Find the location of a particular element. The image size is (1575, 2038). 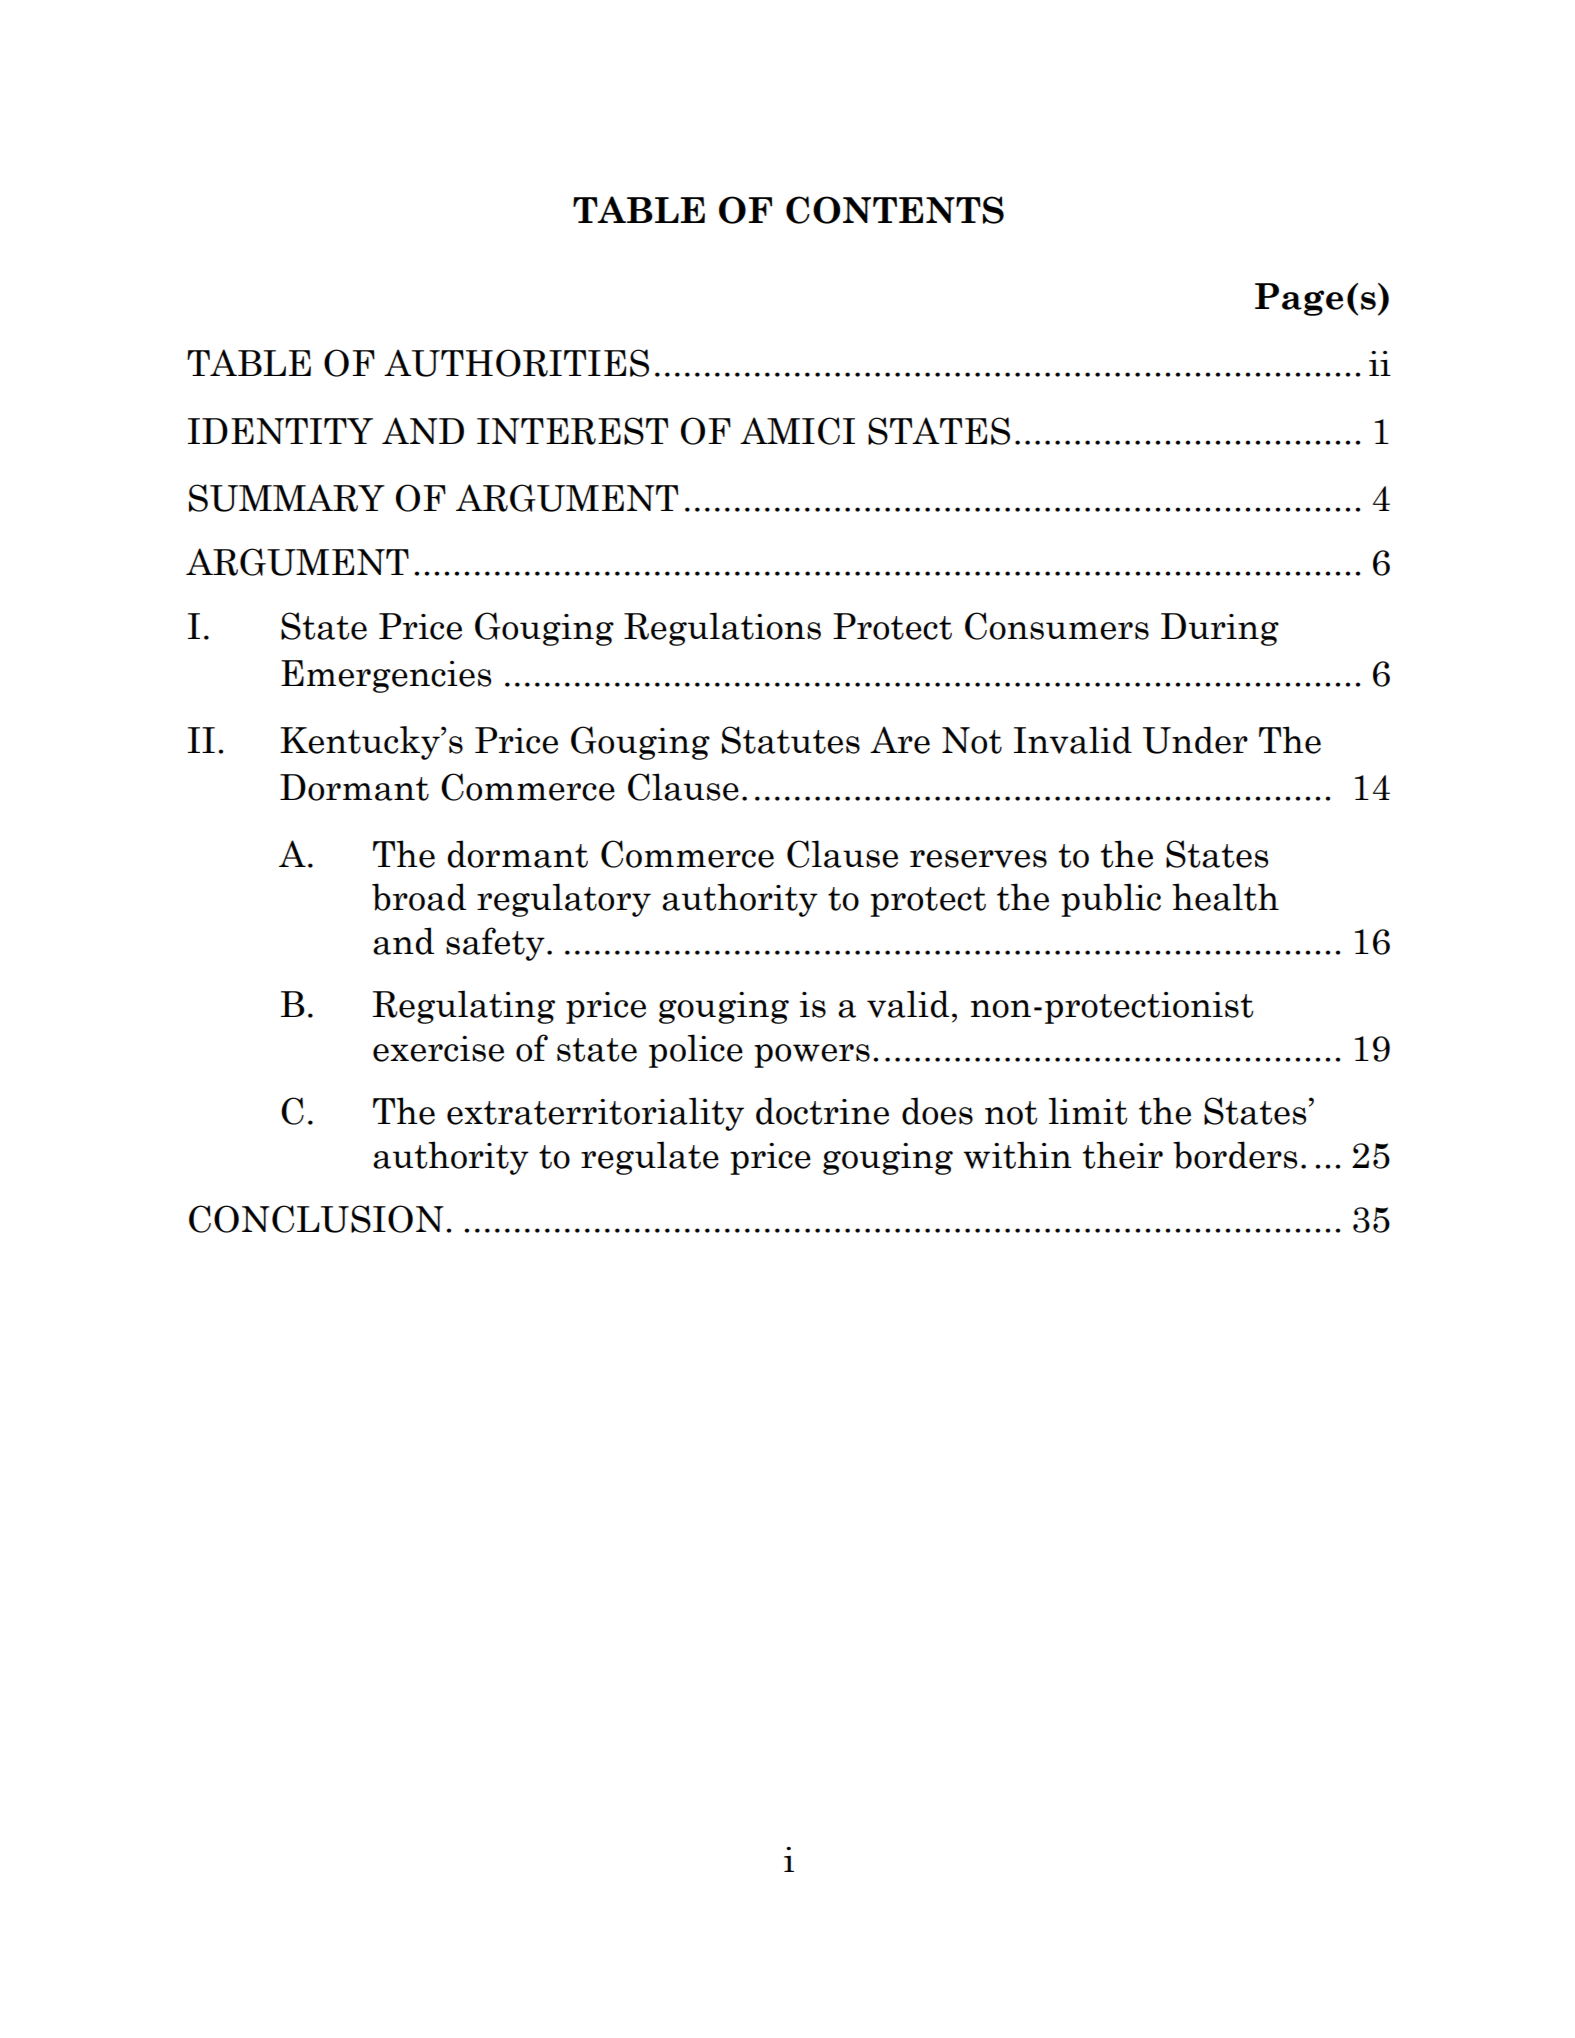

SUMMARY is located at coordinates (287, 498).
